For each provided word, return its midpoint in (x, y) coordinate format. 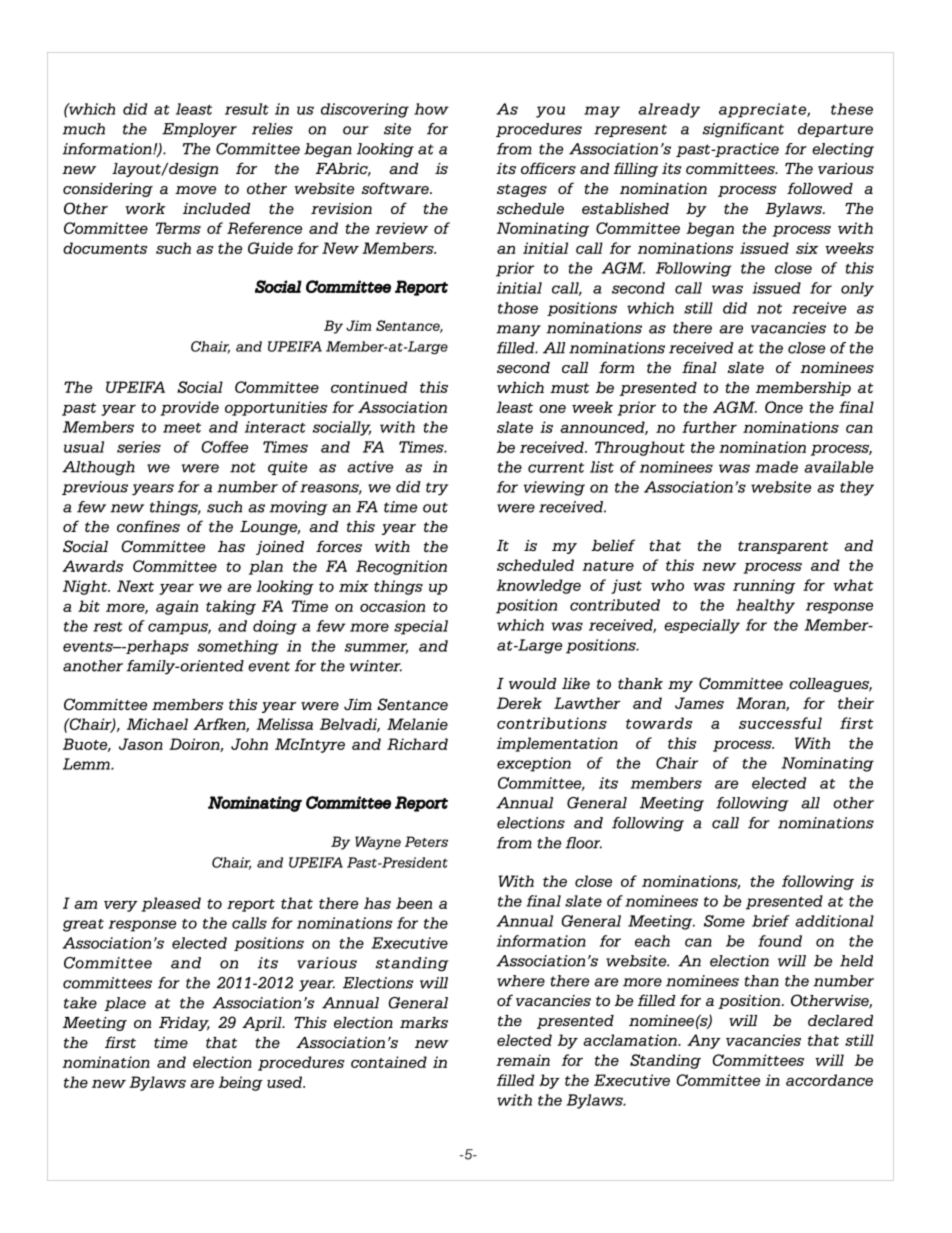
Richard (417, 744)
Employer (199, 130)
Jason (141, 744)
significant (743, 130)
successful (780, 723)
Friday (184, 1024)
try (437, 489)
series (139, 447)
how (431, 109)
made (776, 467)
